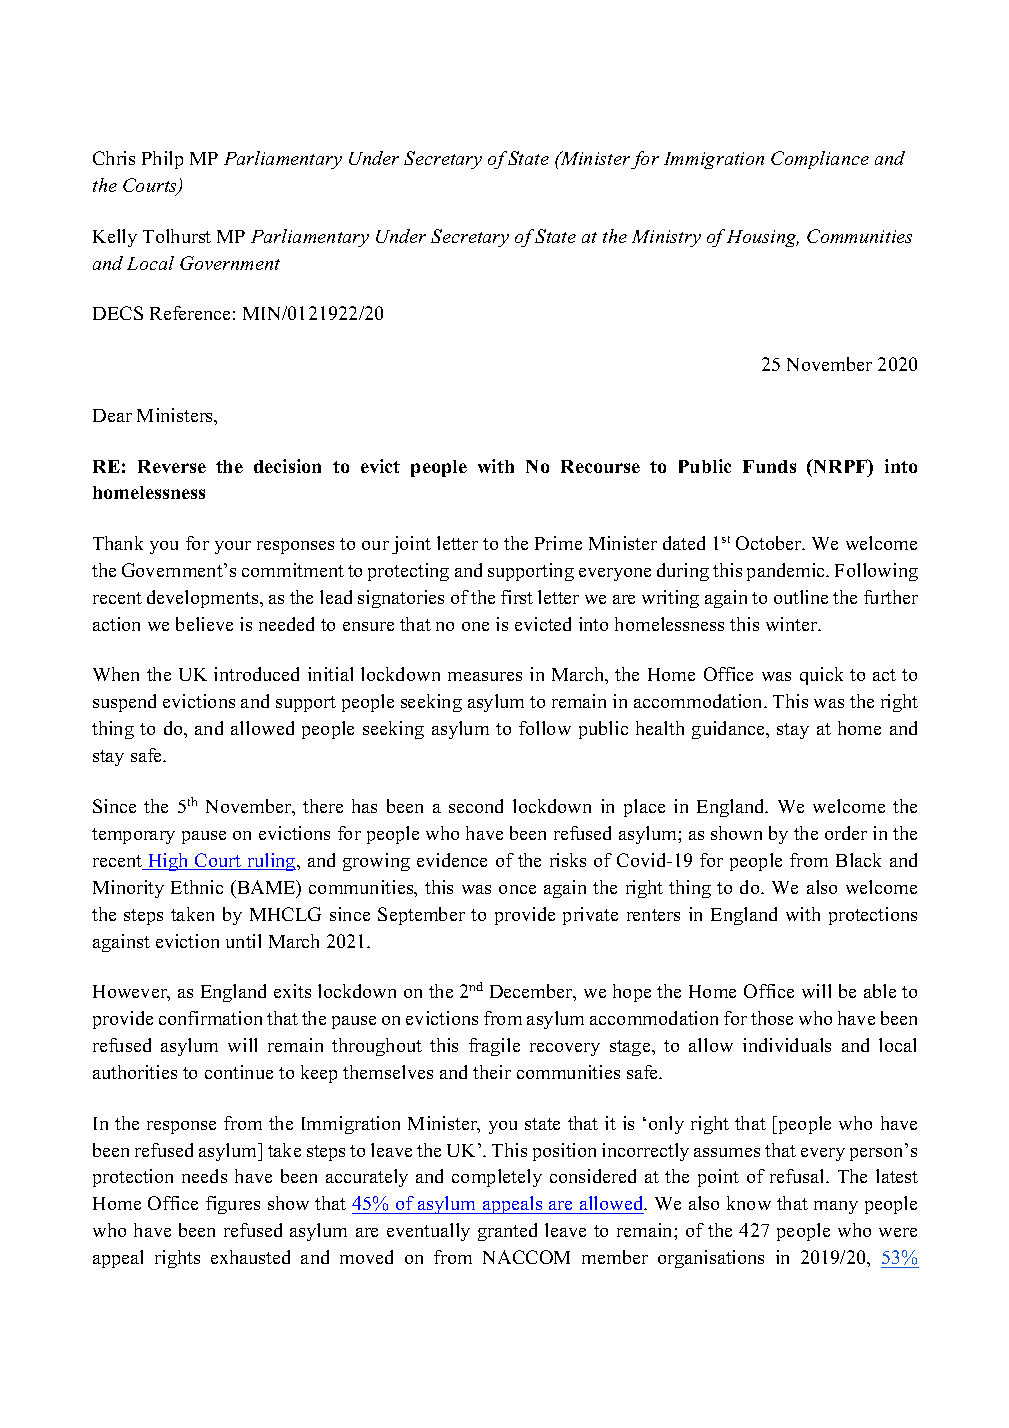 Image resolution: width=1009 pixels, height=1428 pixels. I want to click on Chris, so click(114, 158).
